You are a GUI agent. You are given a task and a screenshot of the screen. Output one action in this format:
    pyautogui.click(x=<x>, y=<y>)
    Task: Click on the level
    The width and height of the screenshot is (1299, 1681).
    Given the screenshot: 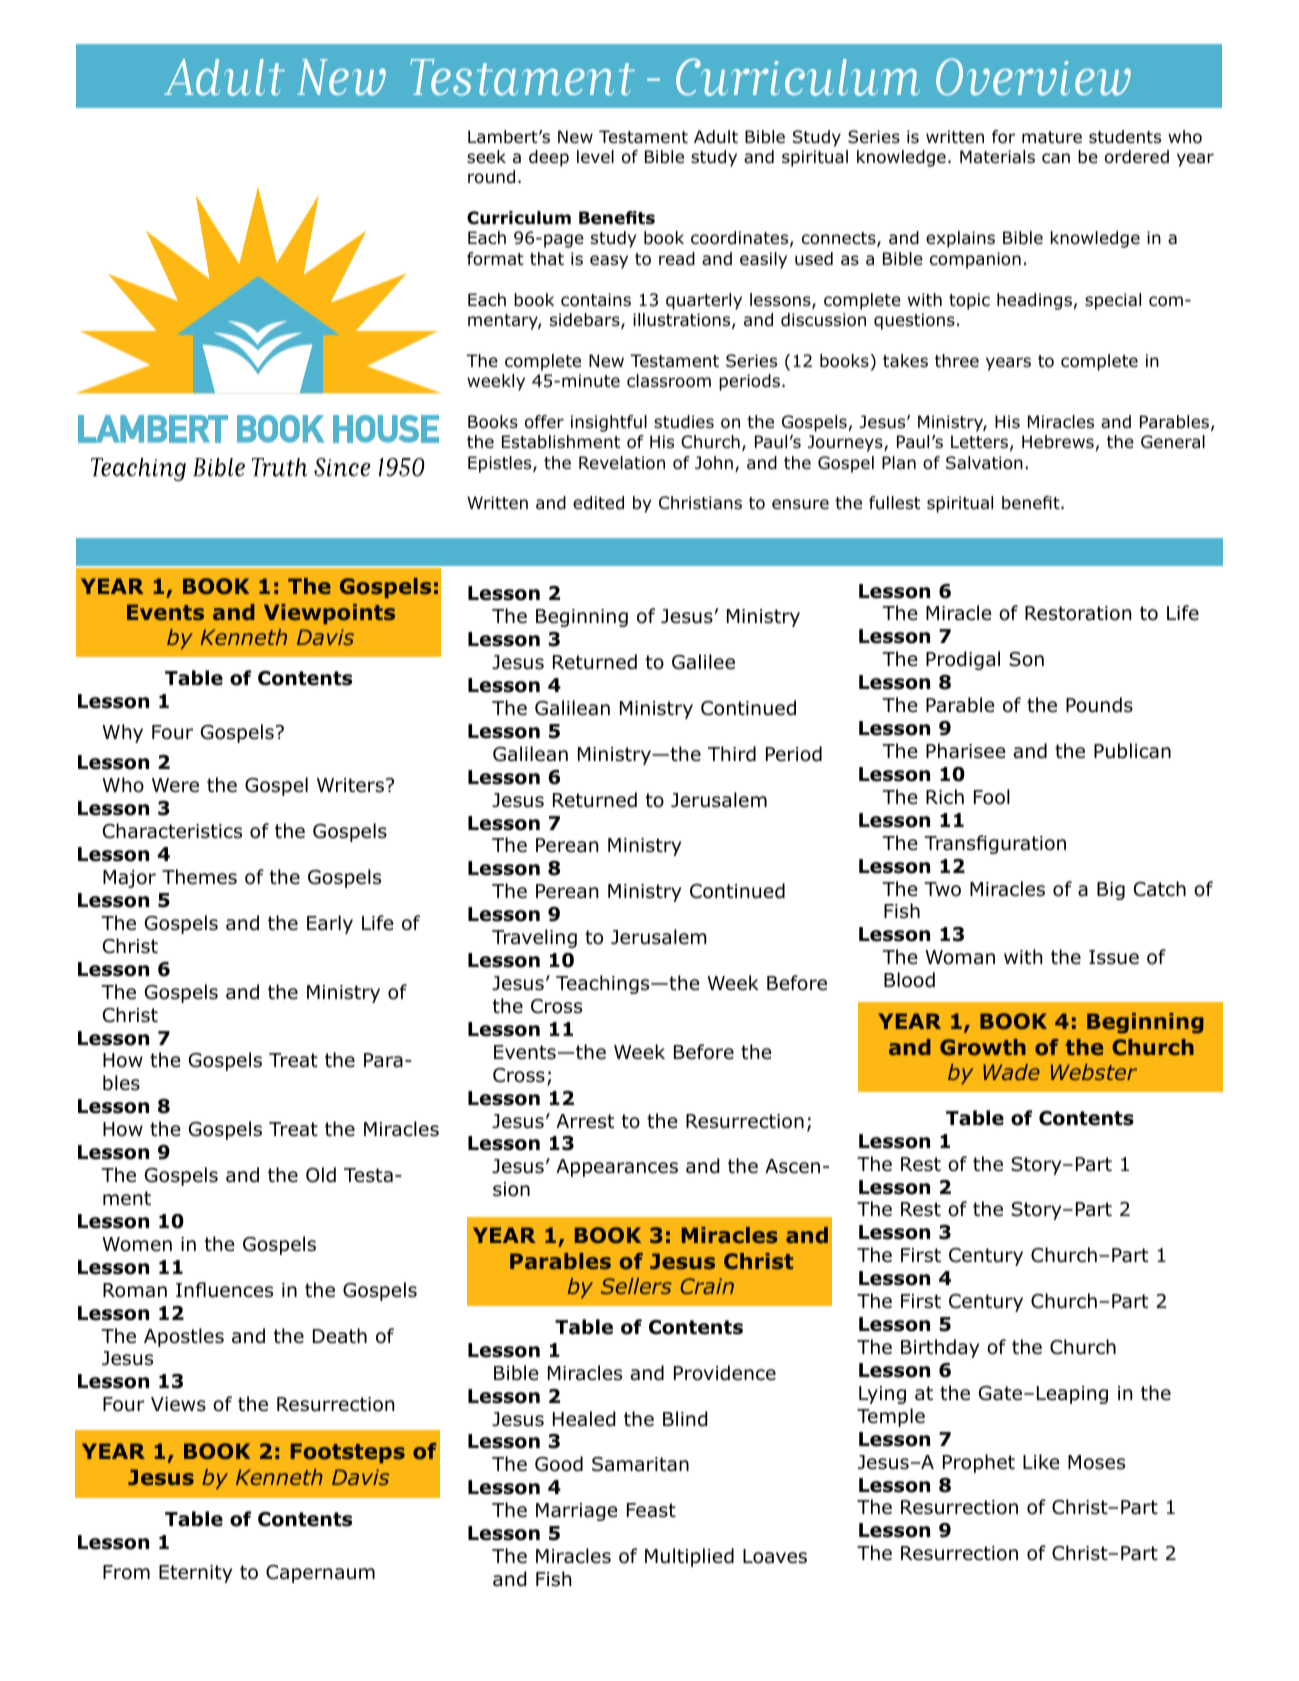 What is the action you would take?
    pyautogui.click(x=595, y=156)
